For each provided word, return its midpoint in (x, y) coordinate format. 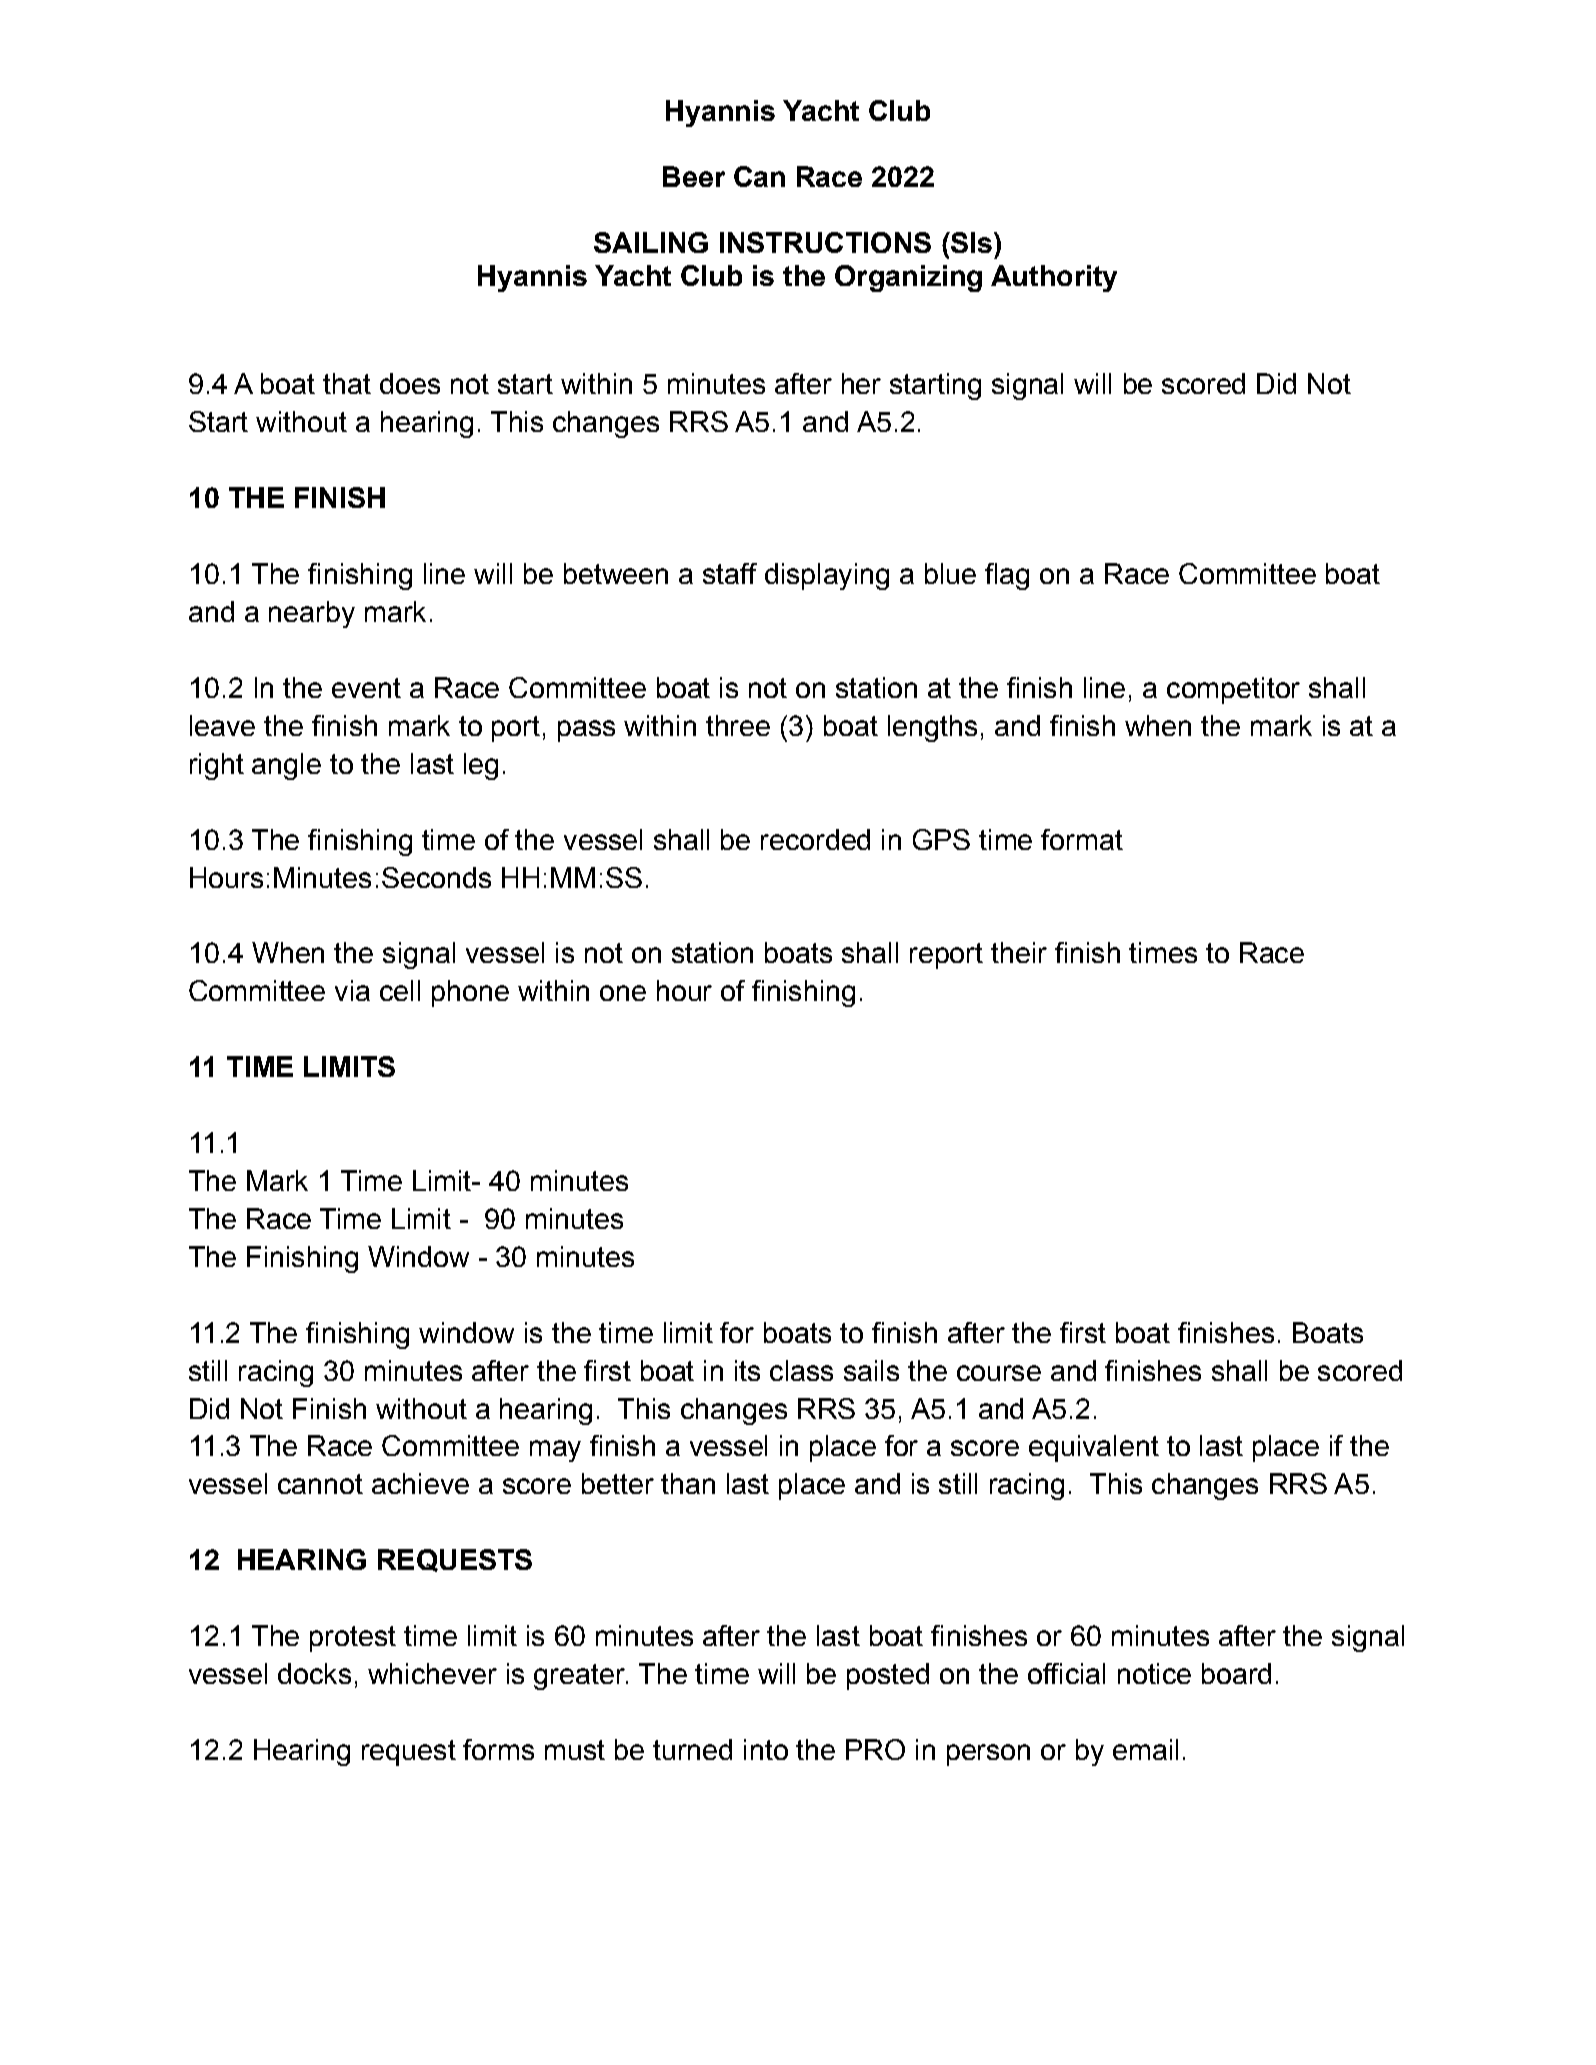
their (1019, 952)
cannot (320, 1484)
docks (314, 1673)
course (999, 1373)
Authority (1054, 278)
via (352, 990)
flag (1007, 576)
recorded (815, 839)
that (347, 383)
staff (730, 573)
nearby (312, 614)
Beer (694, 176)
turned (692, 1749)
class (801, 1370)
